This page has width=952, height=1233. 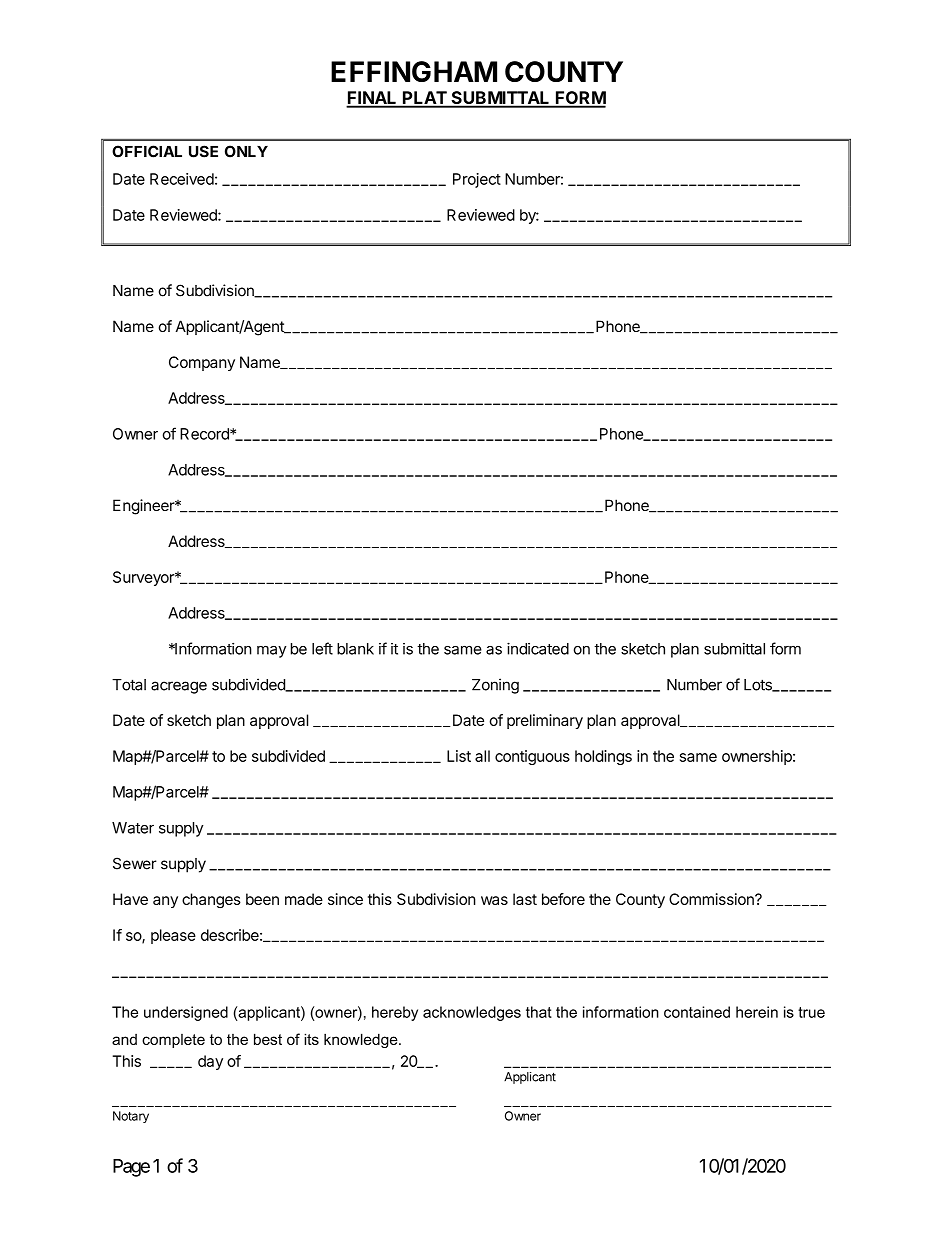 What do you see at coordinates (538, 648) in the page?
I see `indicated` at bounding box center [538, 648].
